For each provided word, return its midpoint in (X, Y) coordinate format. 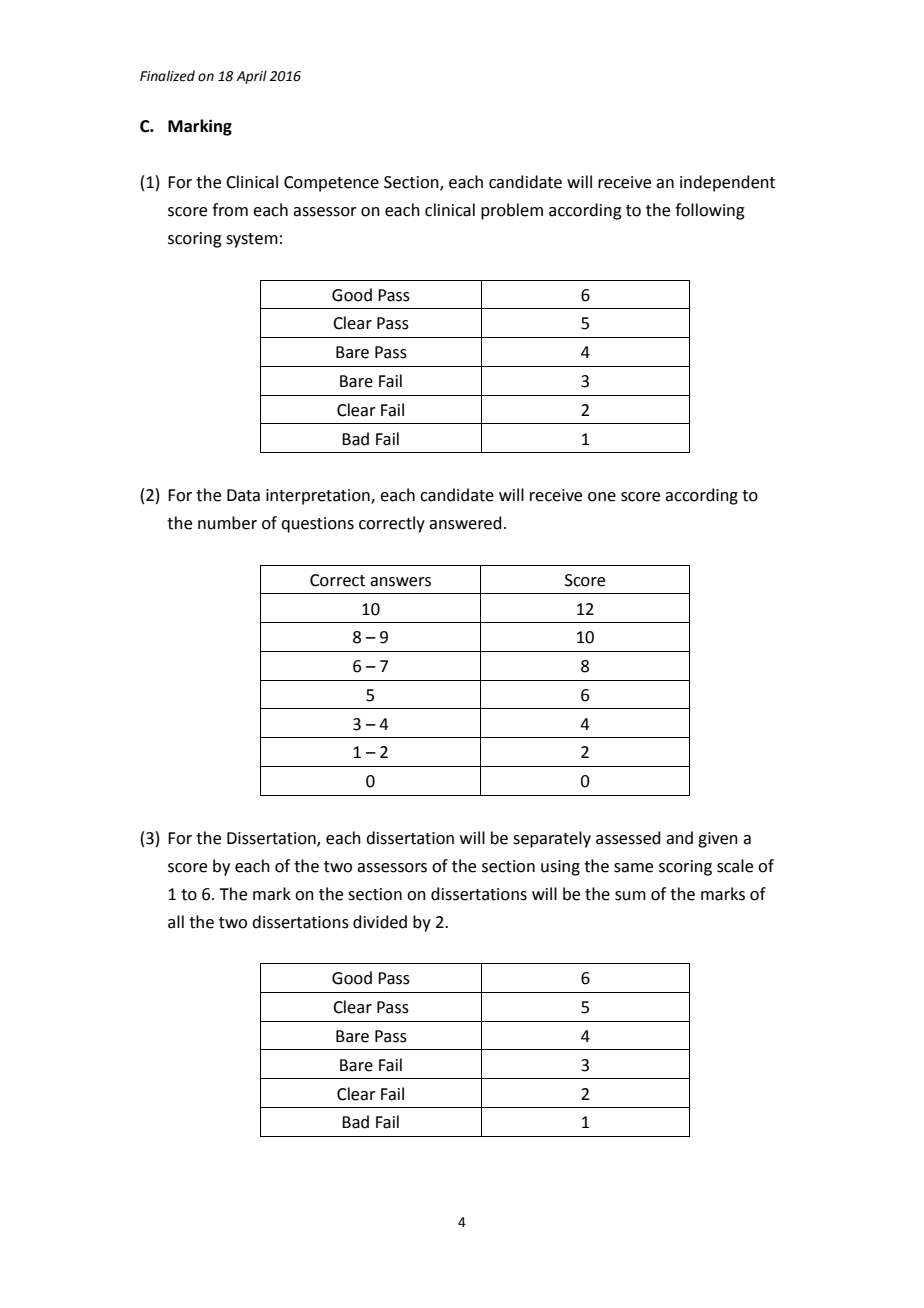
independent (727, 183)
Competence (331, 184)
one (602, 497)
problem (512, 211)
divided (380, 922)
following (710, 211)
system (252, 240)
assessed (628, 838)
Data (243, 495)
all (176, 922)
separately (552, 839)
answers (400, 582)
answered (465, 523)
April (251, 77)
